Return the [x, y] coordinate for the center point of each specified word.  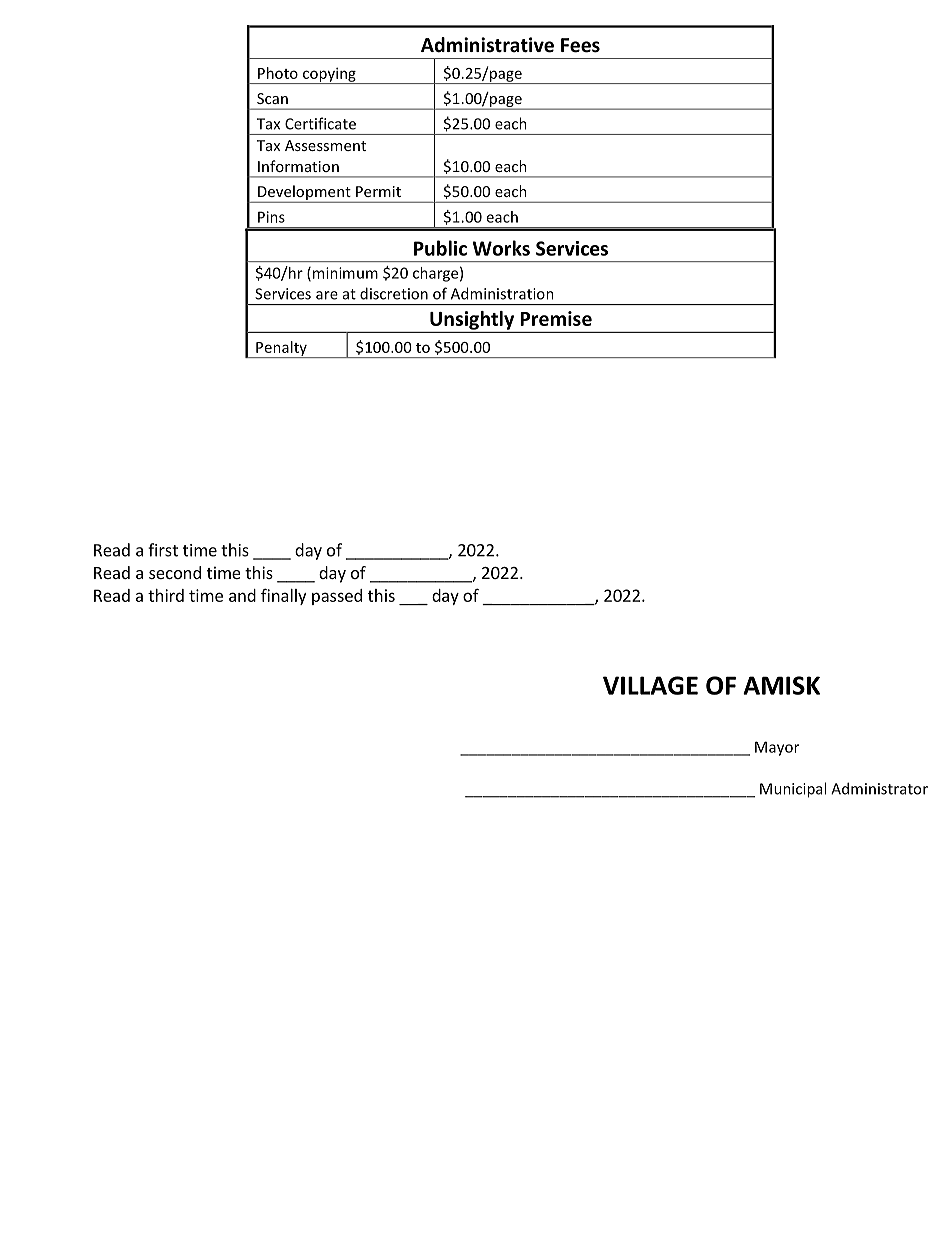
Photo [278, 73]
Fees [580, 45]
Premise [556, 318]
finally [283, 596]
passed [337, 597]
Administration [502, 293]
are [327, 295]
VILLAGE [650, 685]
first [163, 550]
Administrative [487, 45]
